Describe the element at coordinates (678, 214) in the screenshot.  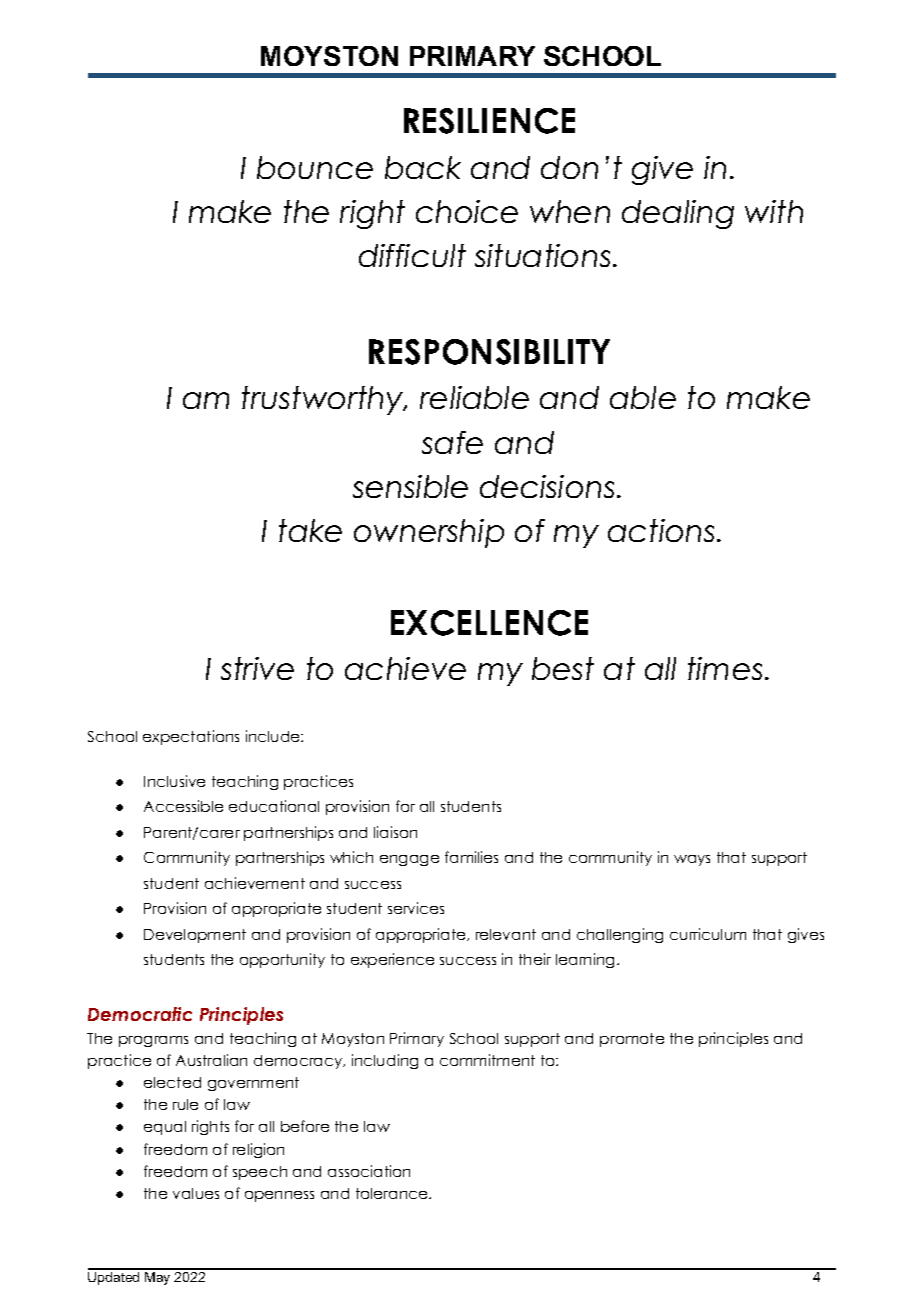
I see `dealing` at that location.
